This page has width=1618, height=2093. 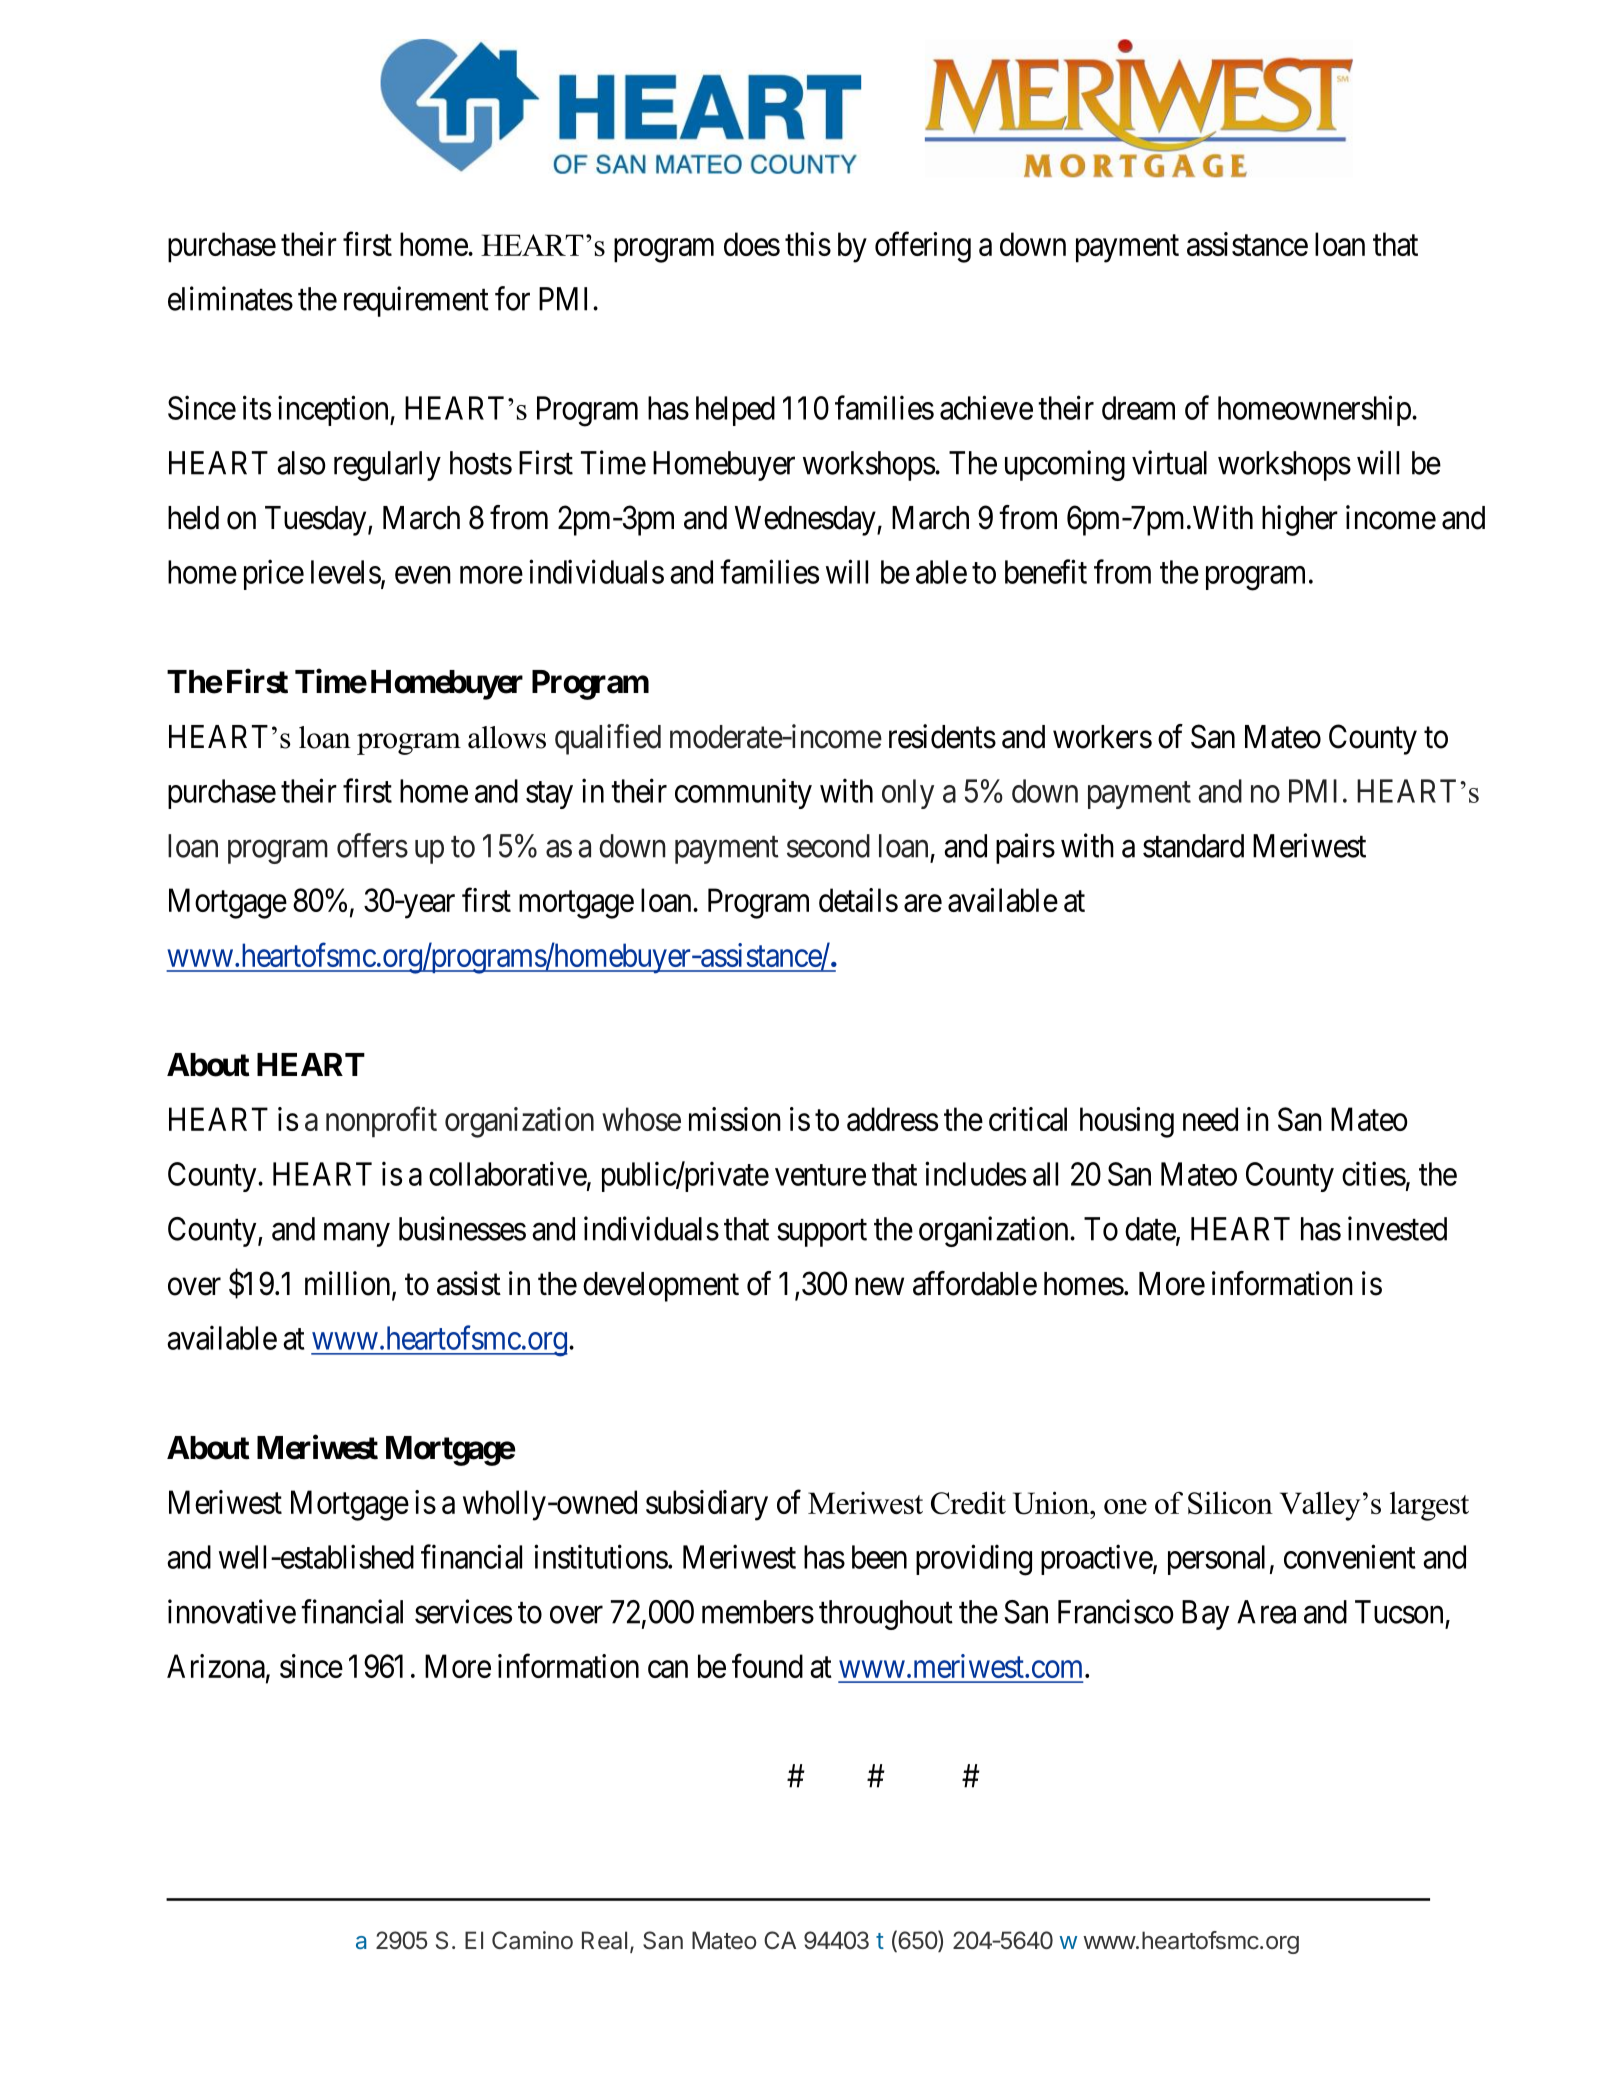 I want to click on Silicon, so click(x=1230, y=1503).
